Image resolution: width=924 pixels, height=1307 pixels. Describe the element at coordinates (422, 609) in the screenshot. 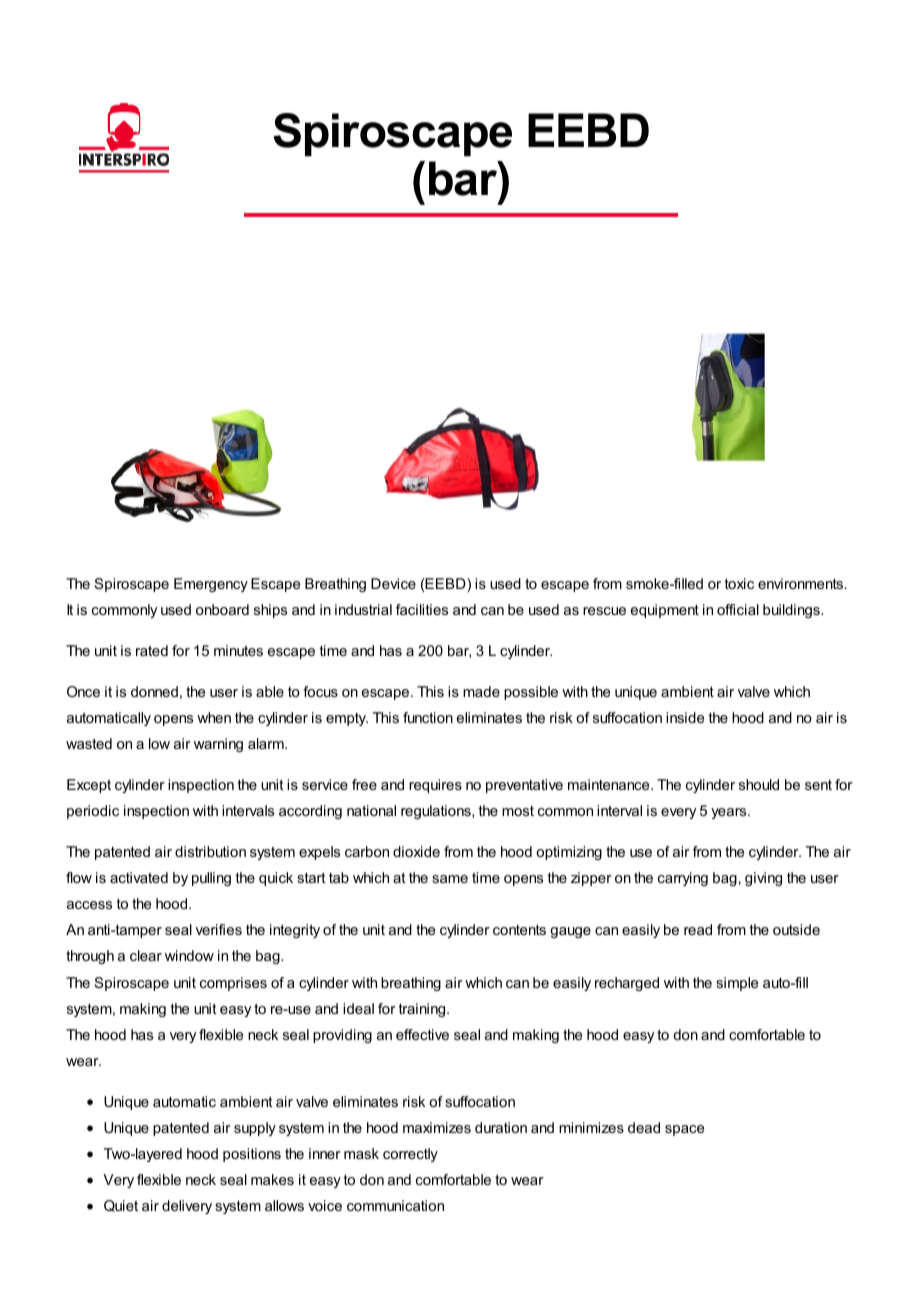

I see `facilities` at that location.
